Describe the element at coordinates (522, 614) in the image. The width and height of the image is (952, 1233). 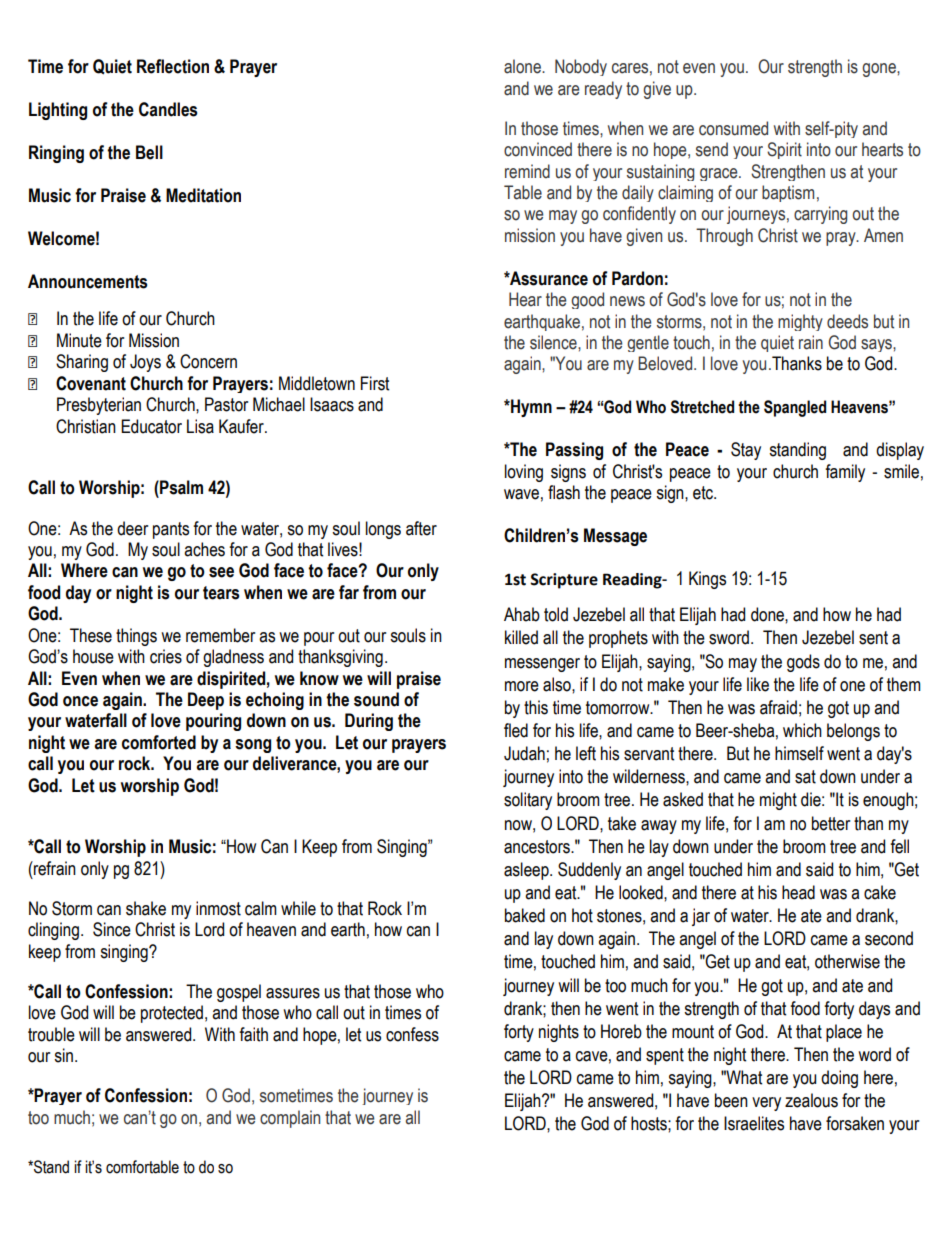
I see `Ahab` at that location.
